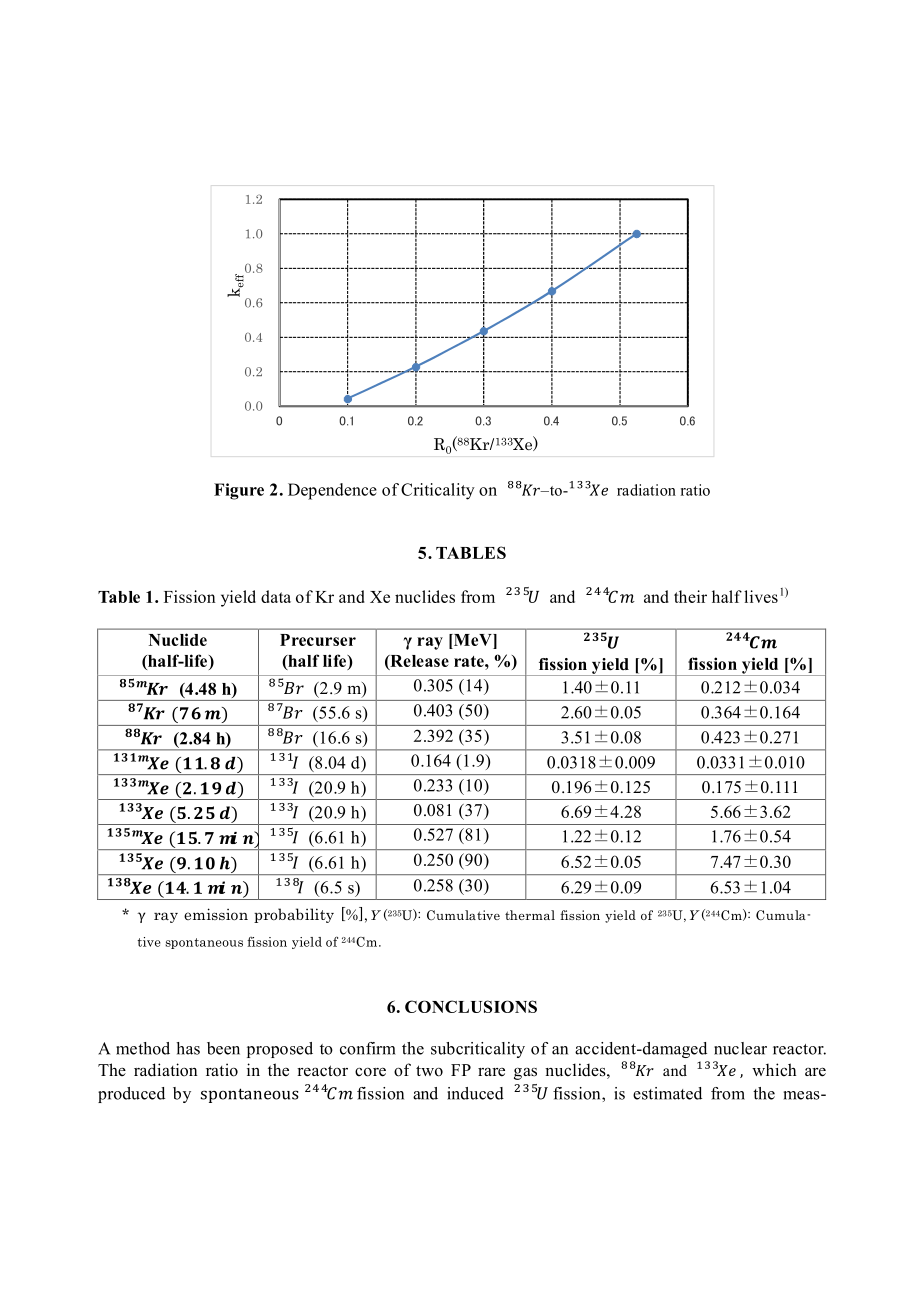  Describe the element at coordinates (740, 1048) in the screenshot. I see `nuclear` at that location.
